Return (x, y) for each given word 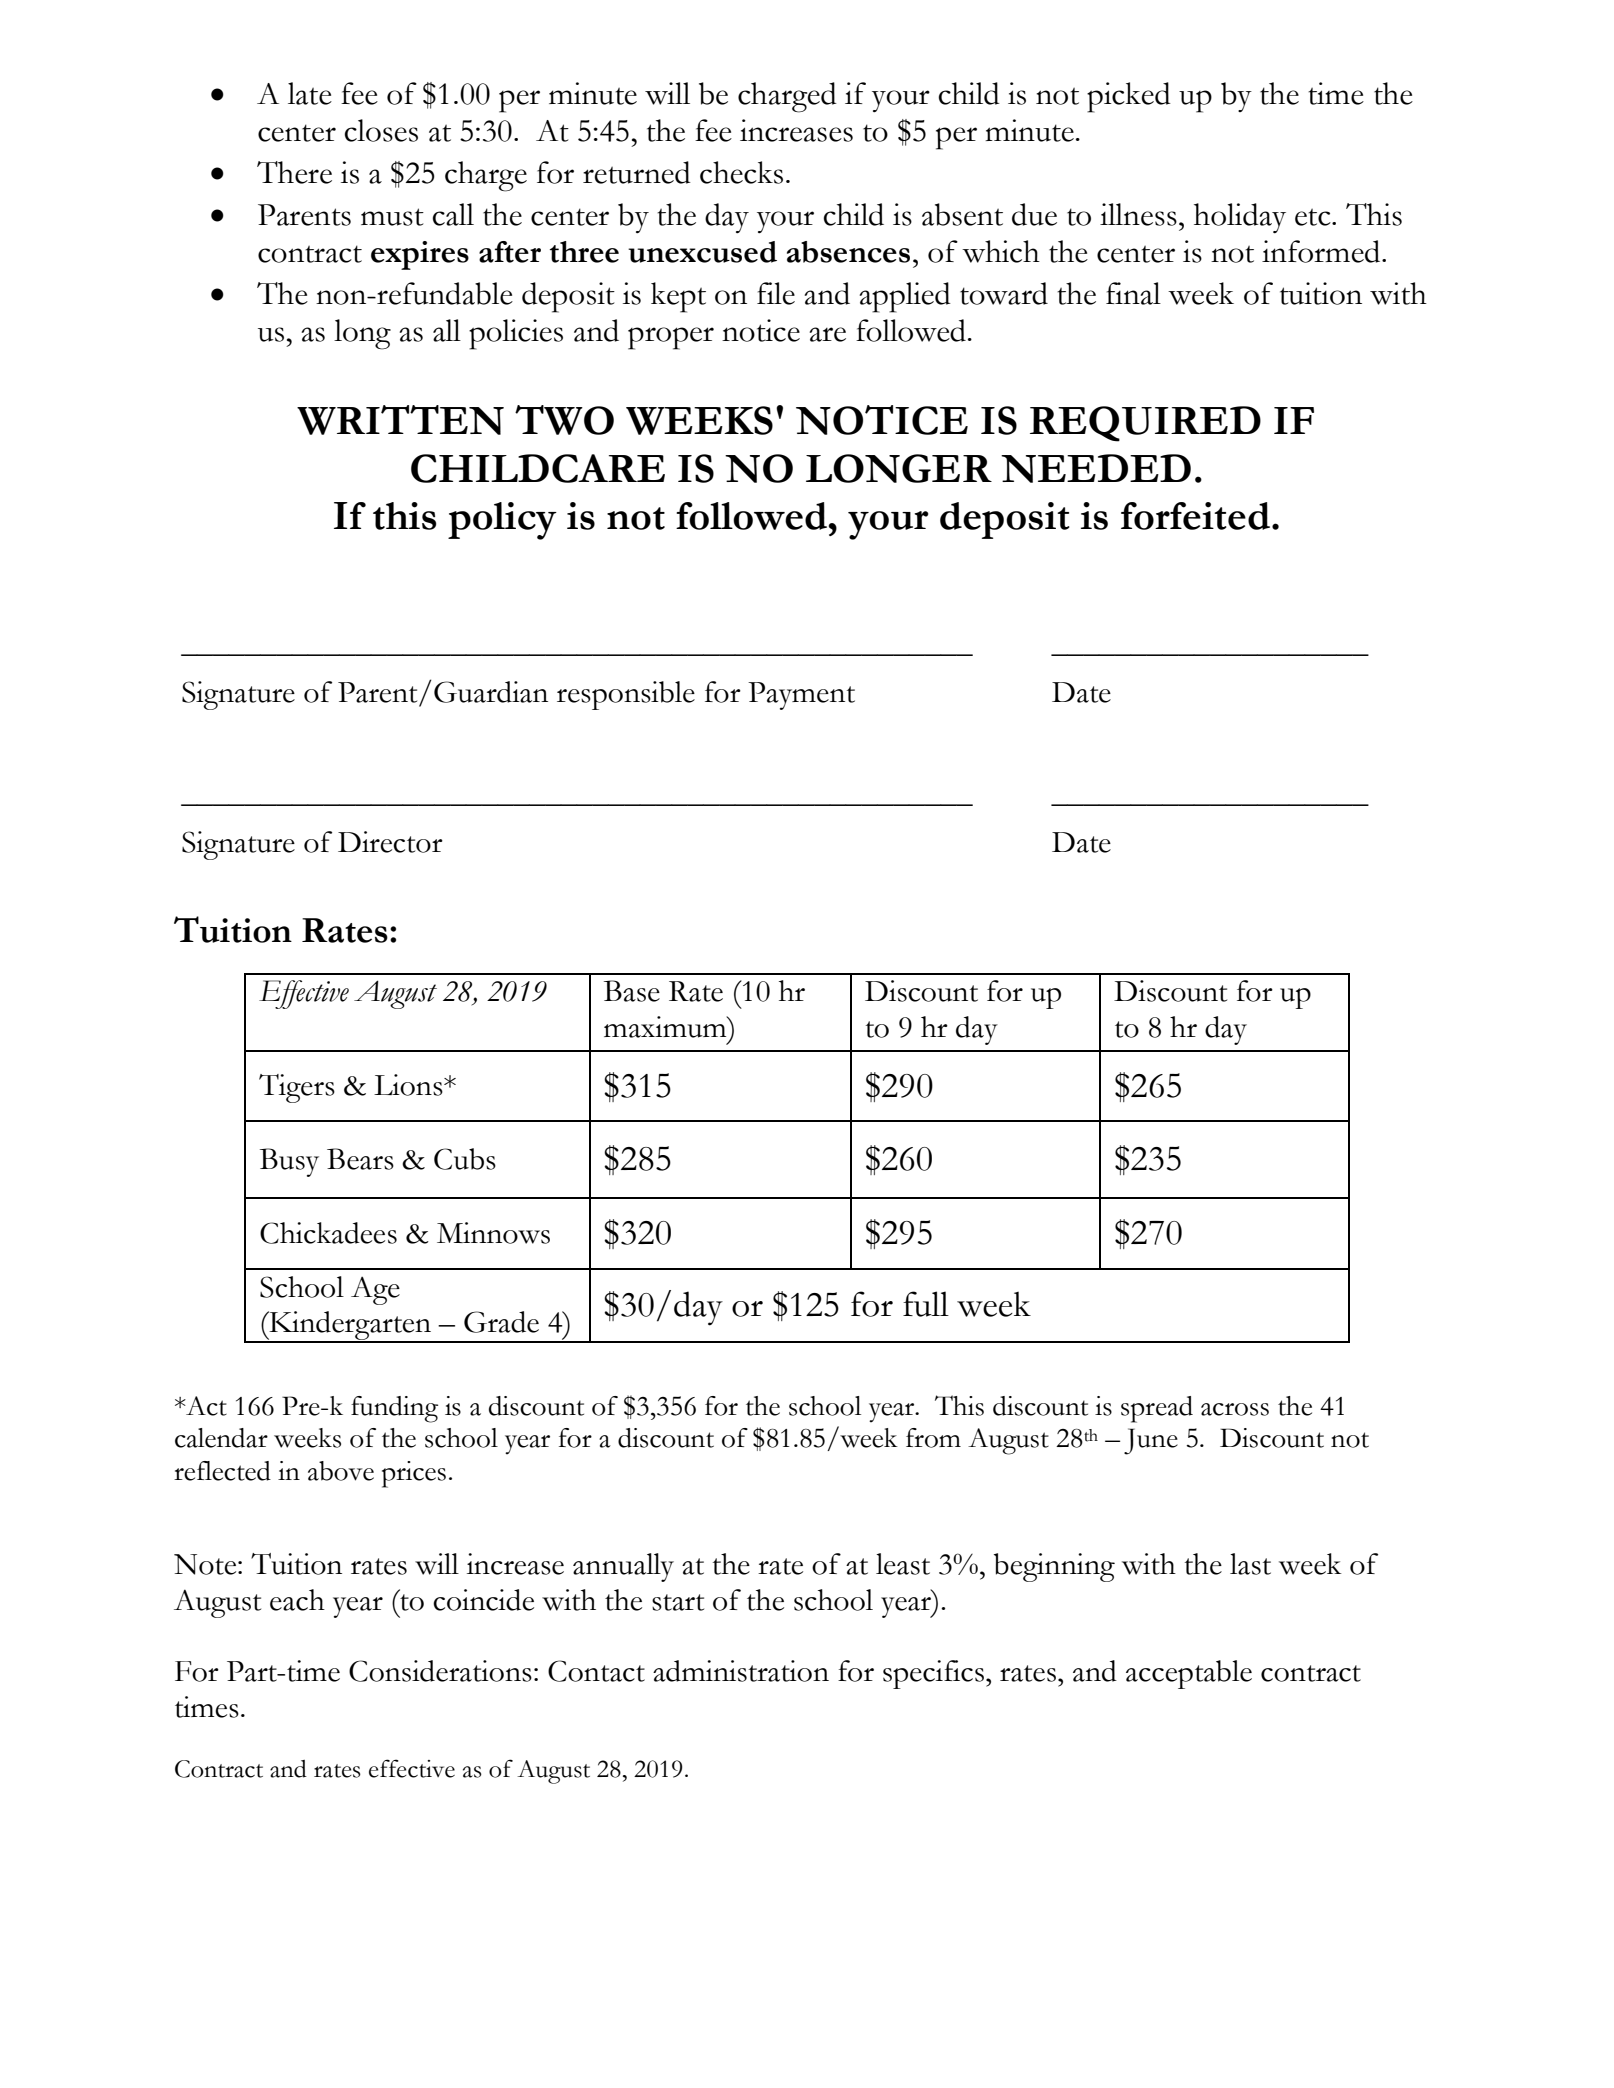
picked (1129, 97)
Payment (801, 696)
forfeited (1195, 516)
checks (741, 172)
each (297, 1600)
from (933, 1438)
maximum (666, 1027)
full (926, 1304)
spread (1157, 1409)
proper (671, 338)
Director (390, 842)
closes (381, 130)
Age (375, 1290)
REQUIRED (1145, 424)
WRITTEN (400, 420)
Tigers (297, 1088)
